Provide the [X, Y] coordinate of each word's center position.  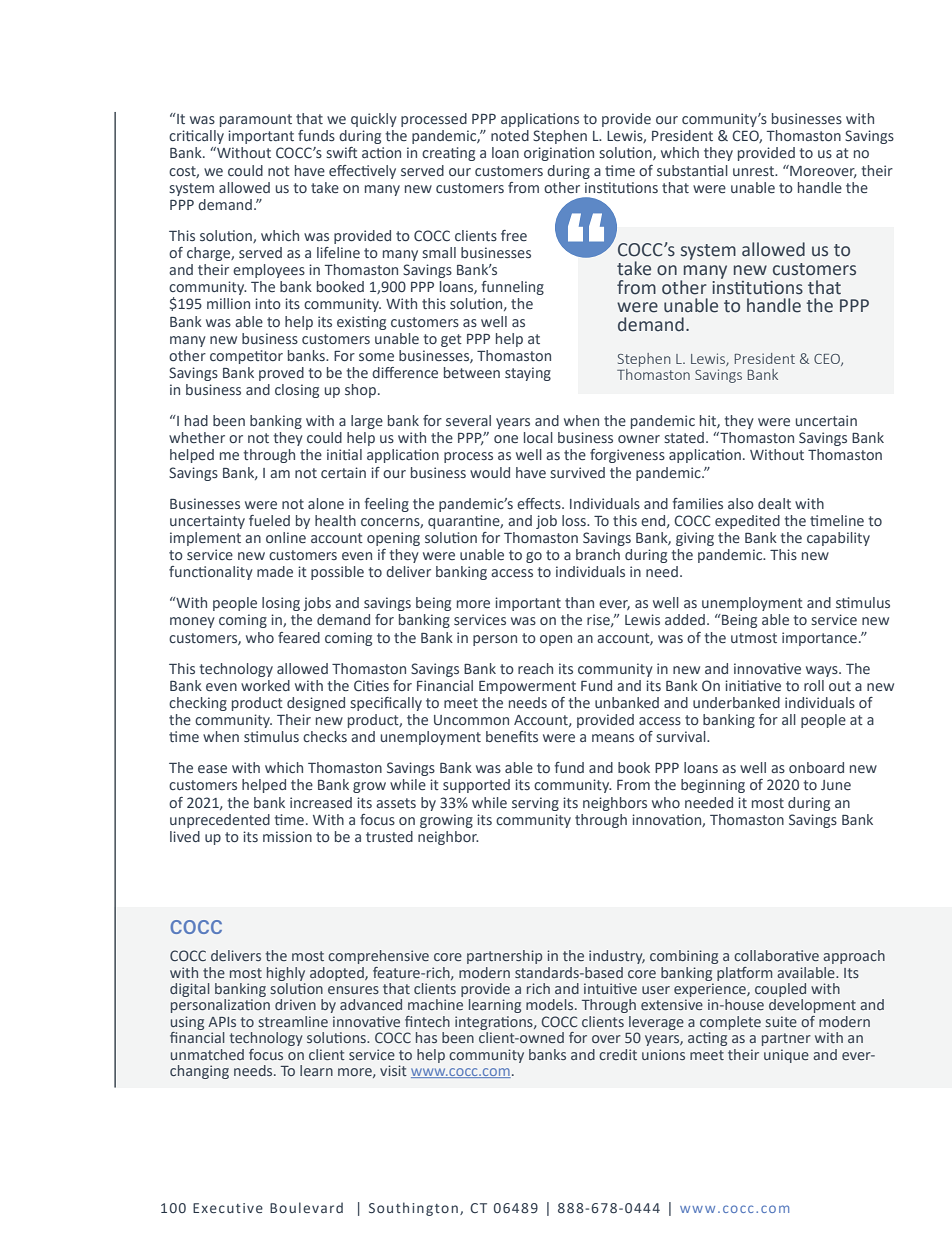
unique [786, 1056]
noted [510, 135]
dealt [774, 503]
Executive [228, 1208]
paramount [256, 120]
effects [540, 503]
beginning [713, 786]
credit [618, 1054]
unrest [755, 171]
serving [535, 804]
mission [287, 836]
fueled [269, 520]
